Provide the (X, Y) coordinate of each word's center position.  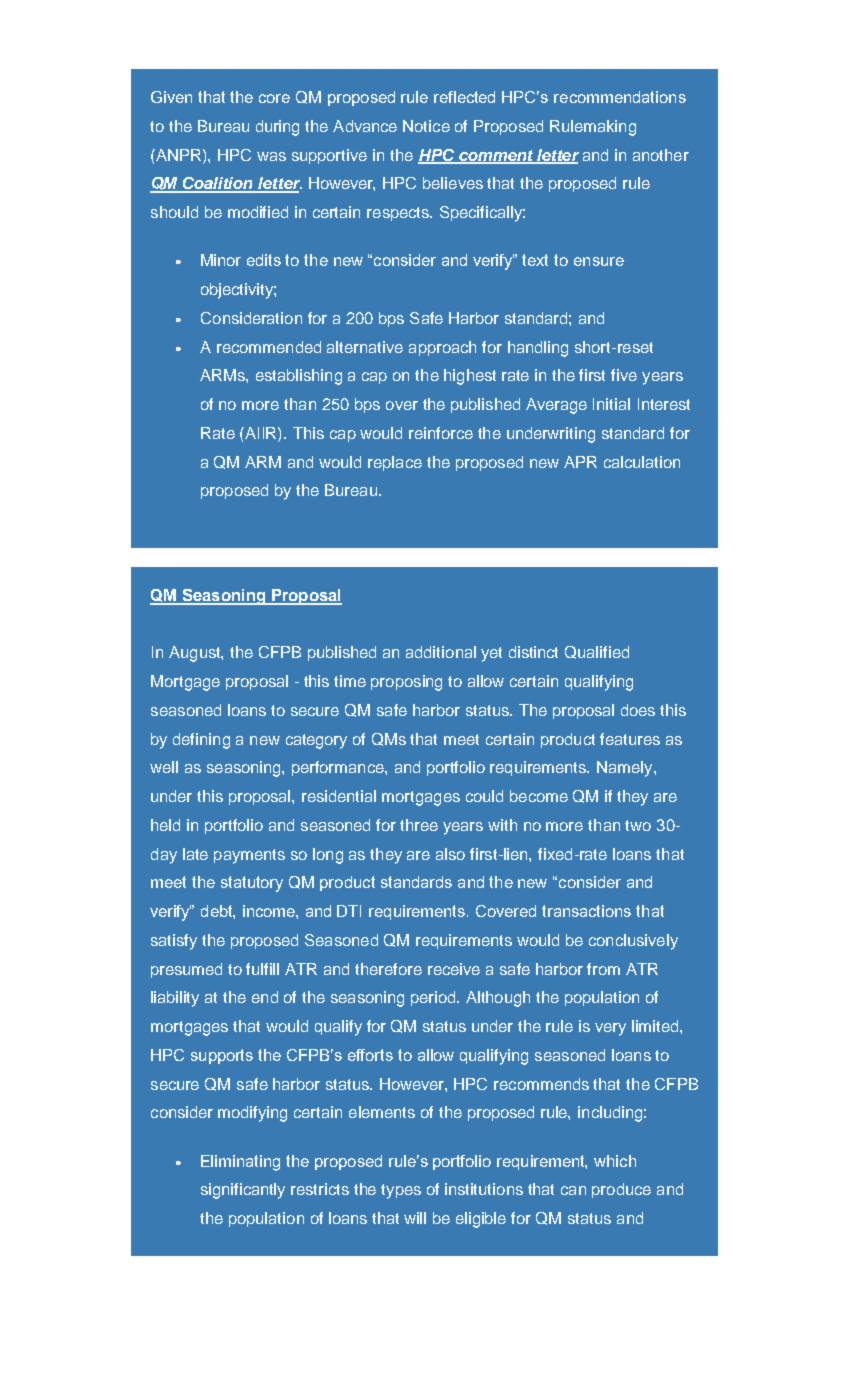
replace (395, 463)
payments (249, 856)
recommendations (620, 97)
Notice (426, 126)
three (419, 825)
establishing (299, 377)
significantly (243, 1191)
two (638, 825)
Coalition (218, 184)
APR (580, 462)
